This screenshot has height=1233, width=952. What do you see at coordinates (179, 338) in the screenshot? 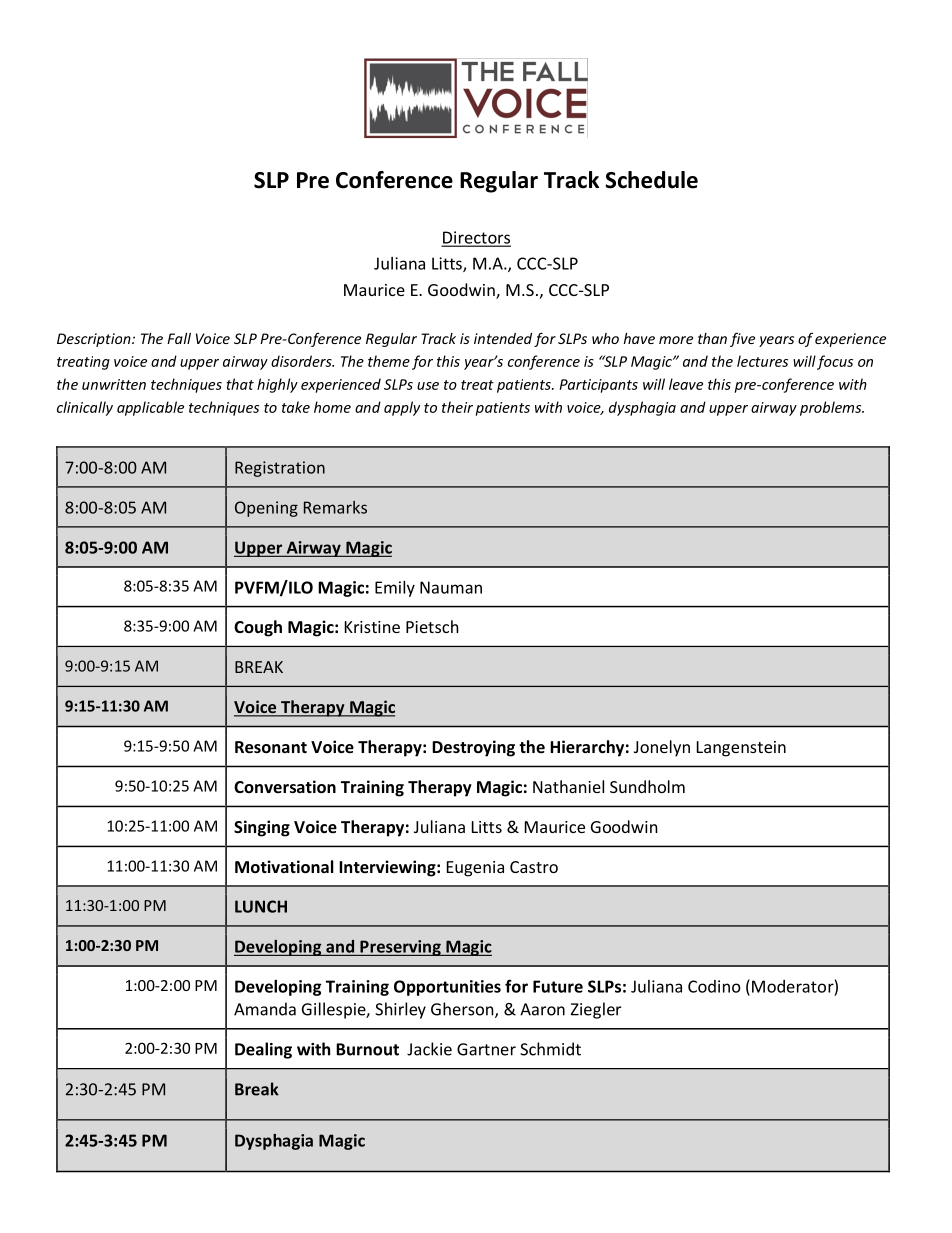
I see `Fall` at bounding box center [179, 338].
